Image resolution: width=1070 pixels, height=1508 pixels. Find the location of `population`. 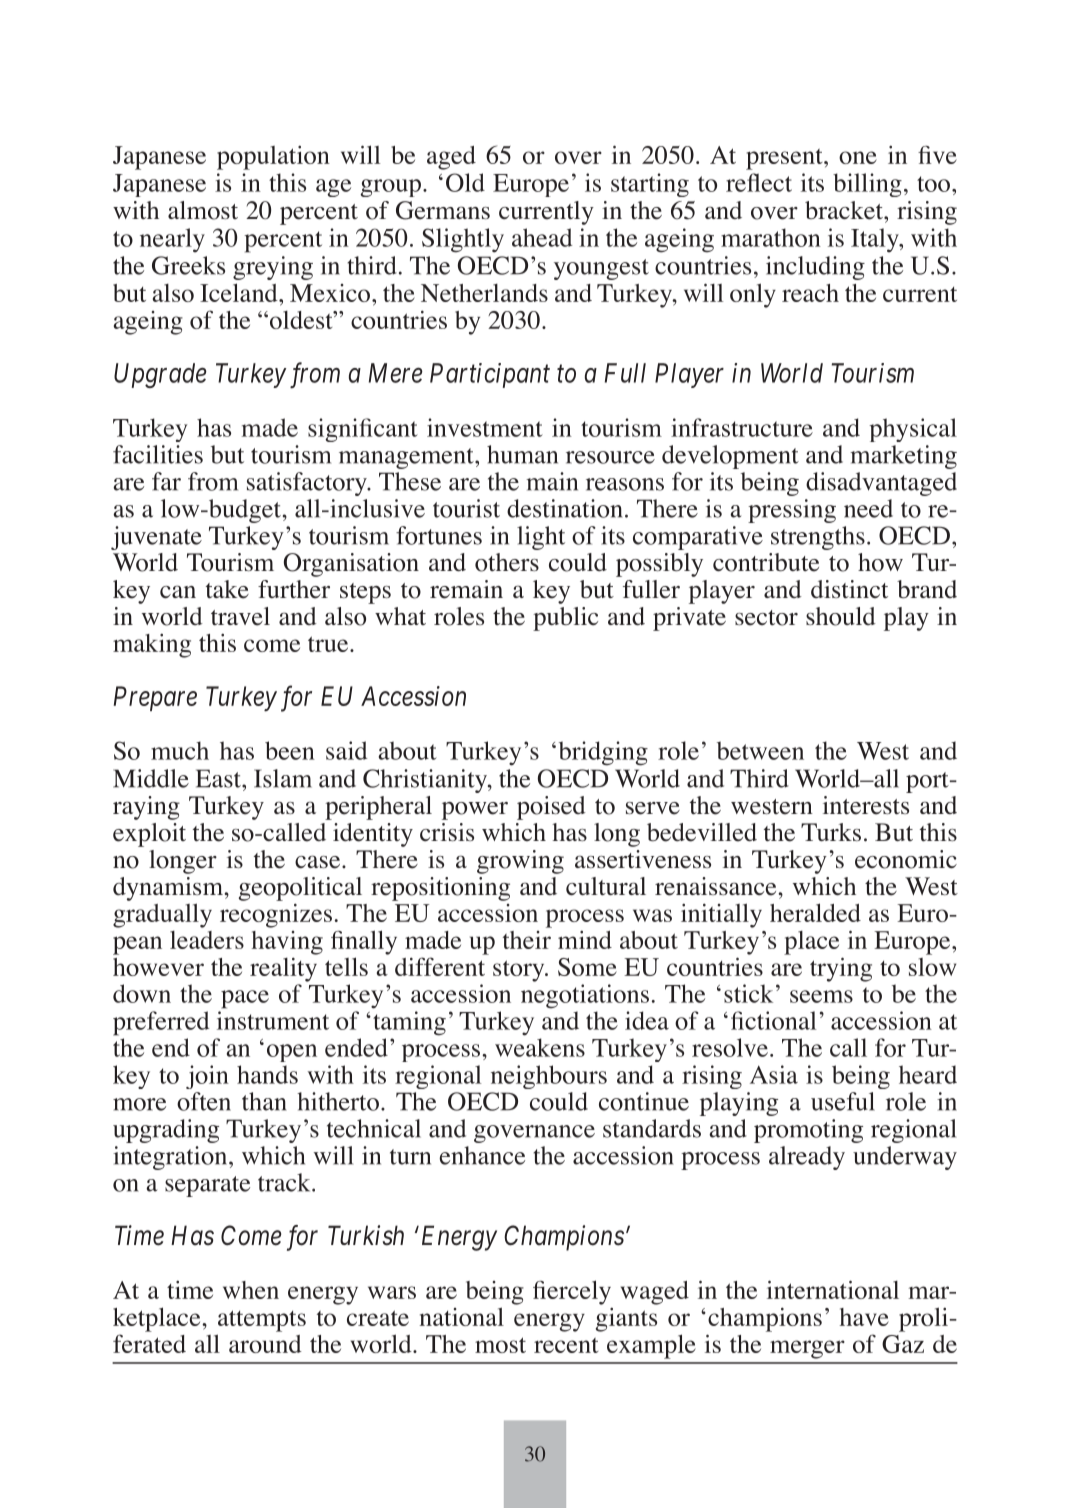

population is located at coordinates (273, 158).
